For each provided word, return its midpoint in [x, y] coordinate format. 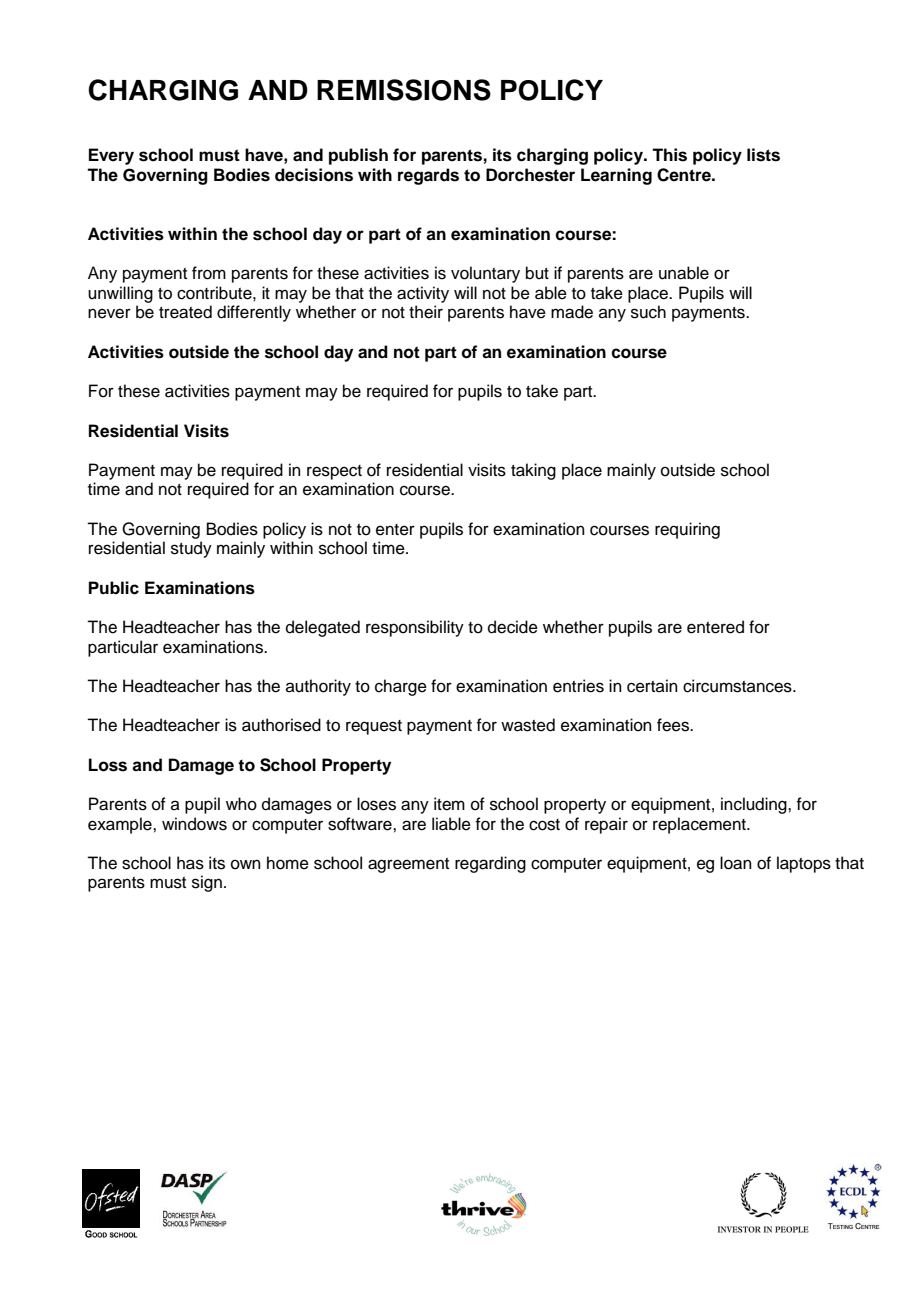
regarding [490, 864]
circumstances [738, 686]
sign [207, 883]
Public [114, 588]
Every [111, 156]
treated [185, 312]
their [426, 312]
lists [763, 155]
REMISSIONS [404, 90]
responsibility [415, 628]
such [648, 312]
